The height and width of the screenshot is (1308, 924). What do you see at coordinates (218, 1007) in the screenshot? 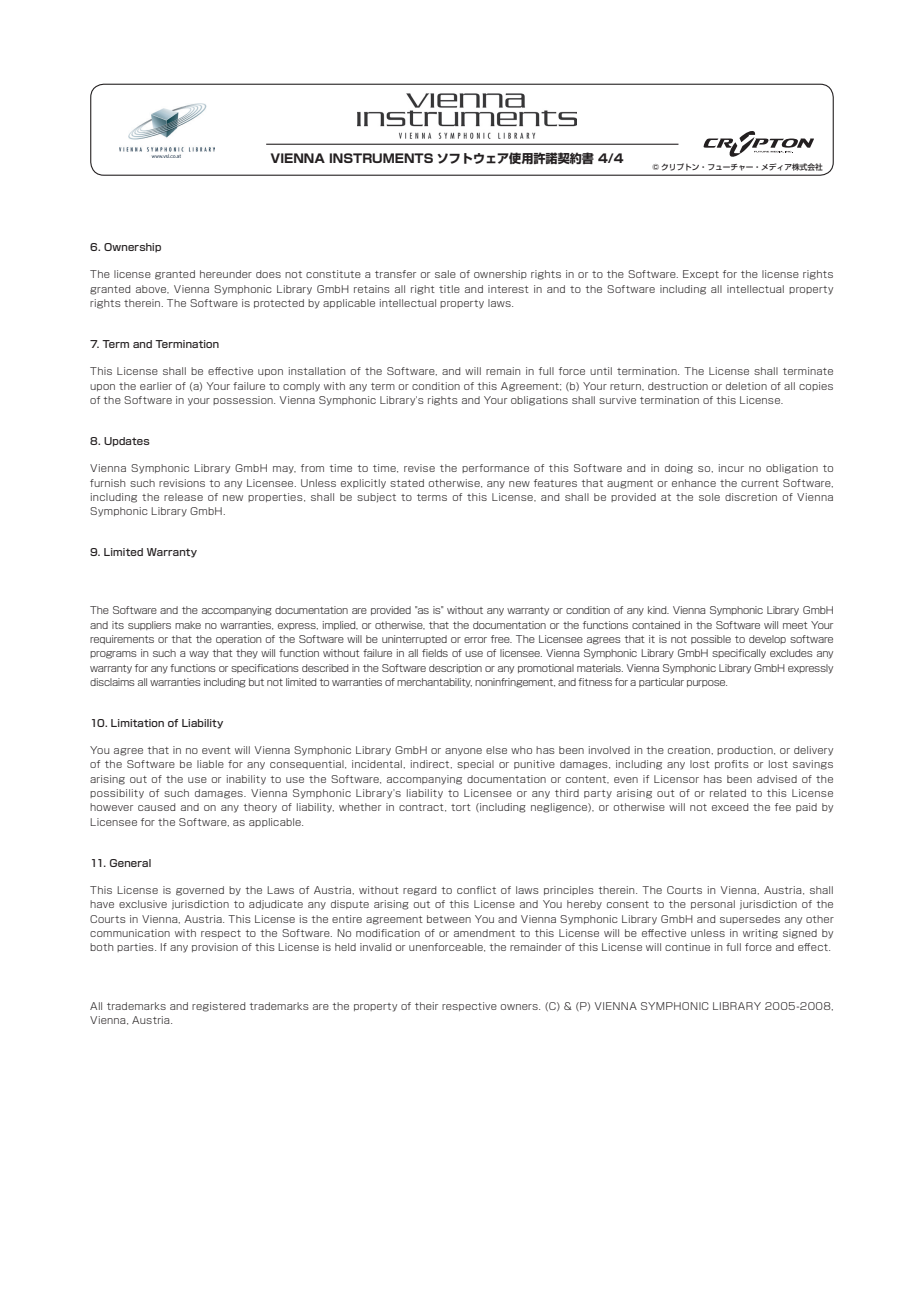
I see `registered` at bounding box center [218, 1007].
